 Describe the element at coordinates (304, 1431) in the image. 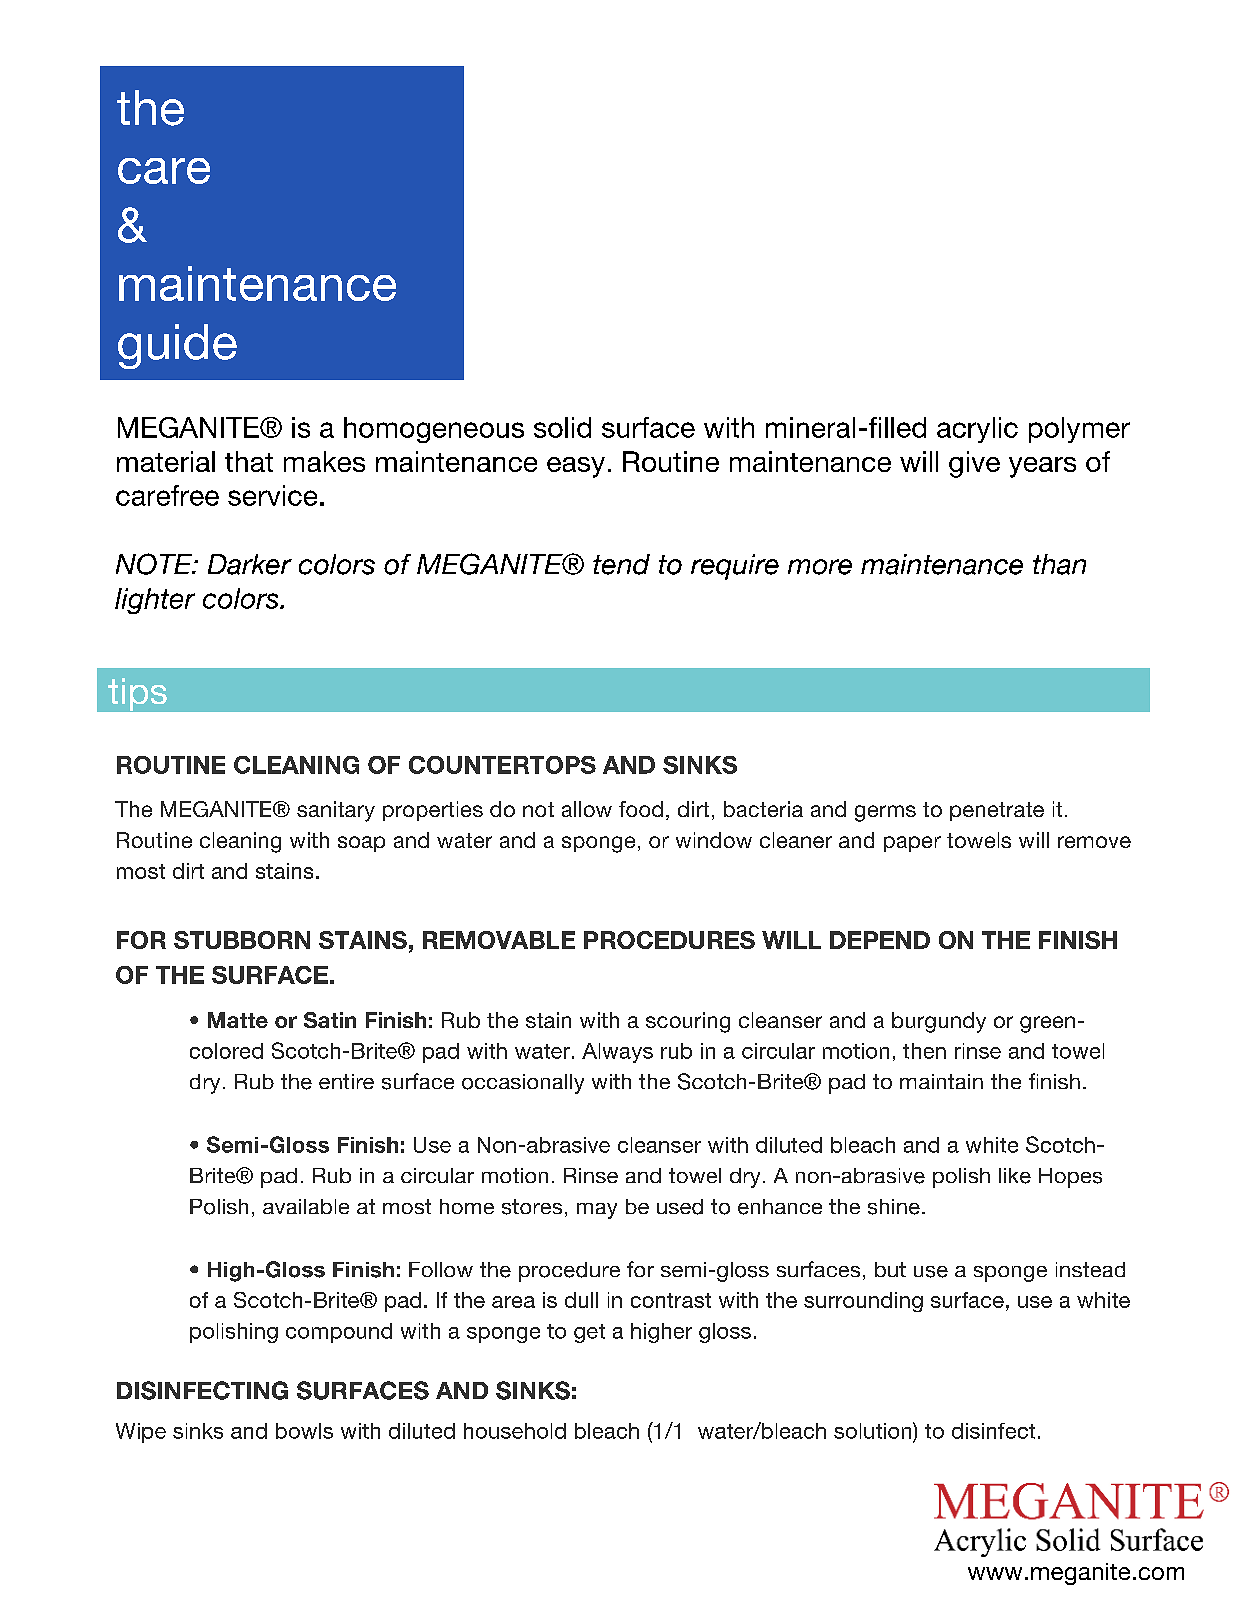

I see `bowls` at that location.
